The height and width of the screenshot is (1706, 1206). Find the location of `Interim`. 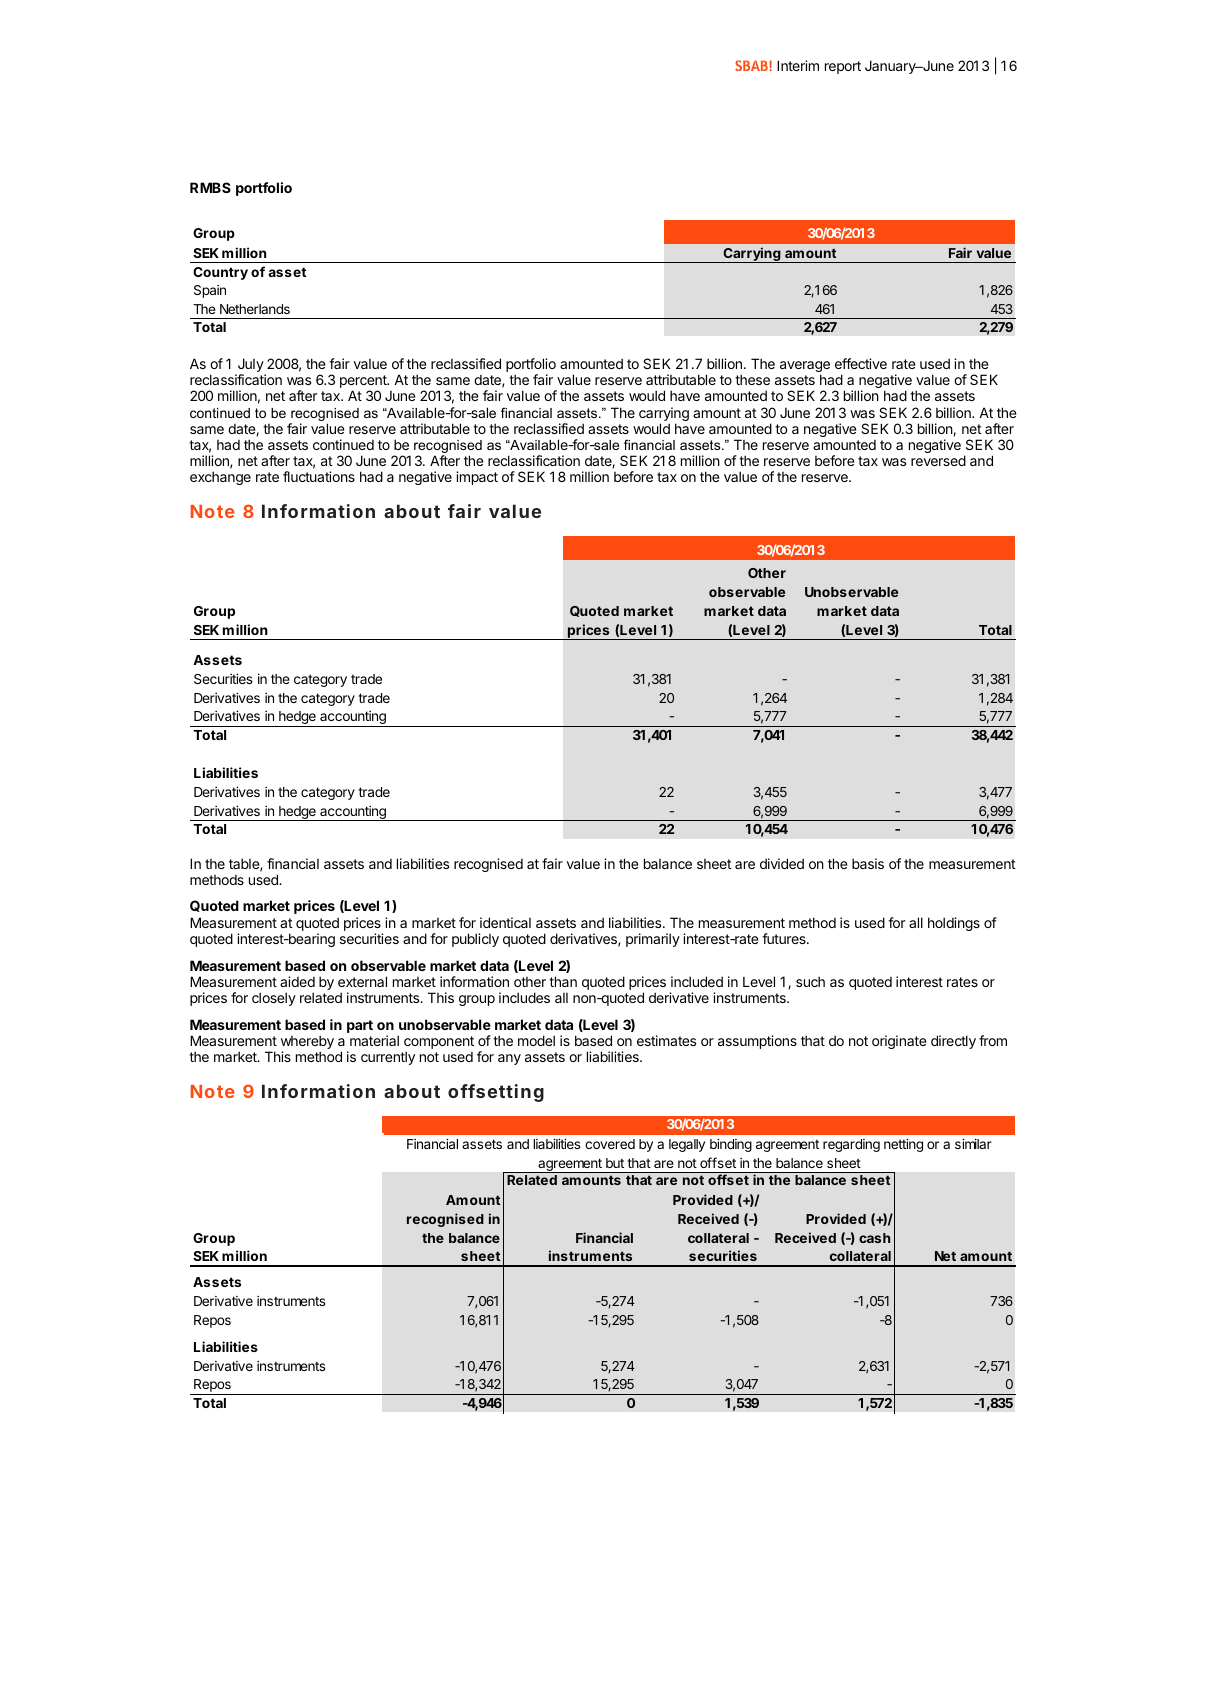

Interim is located at coordinates (798, 65).
